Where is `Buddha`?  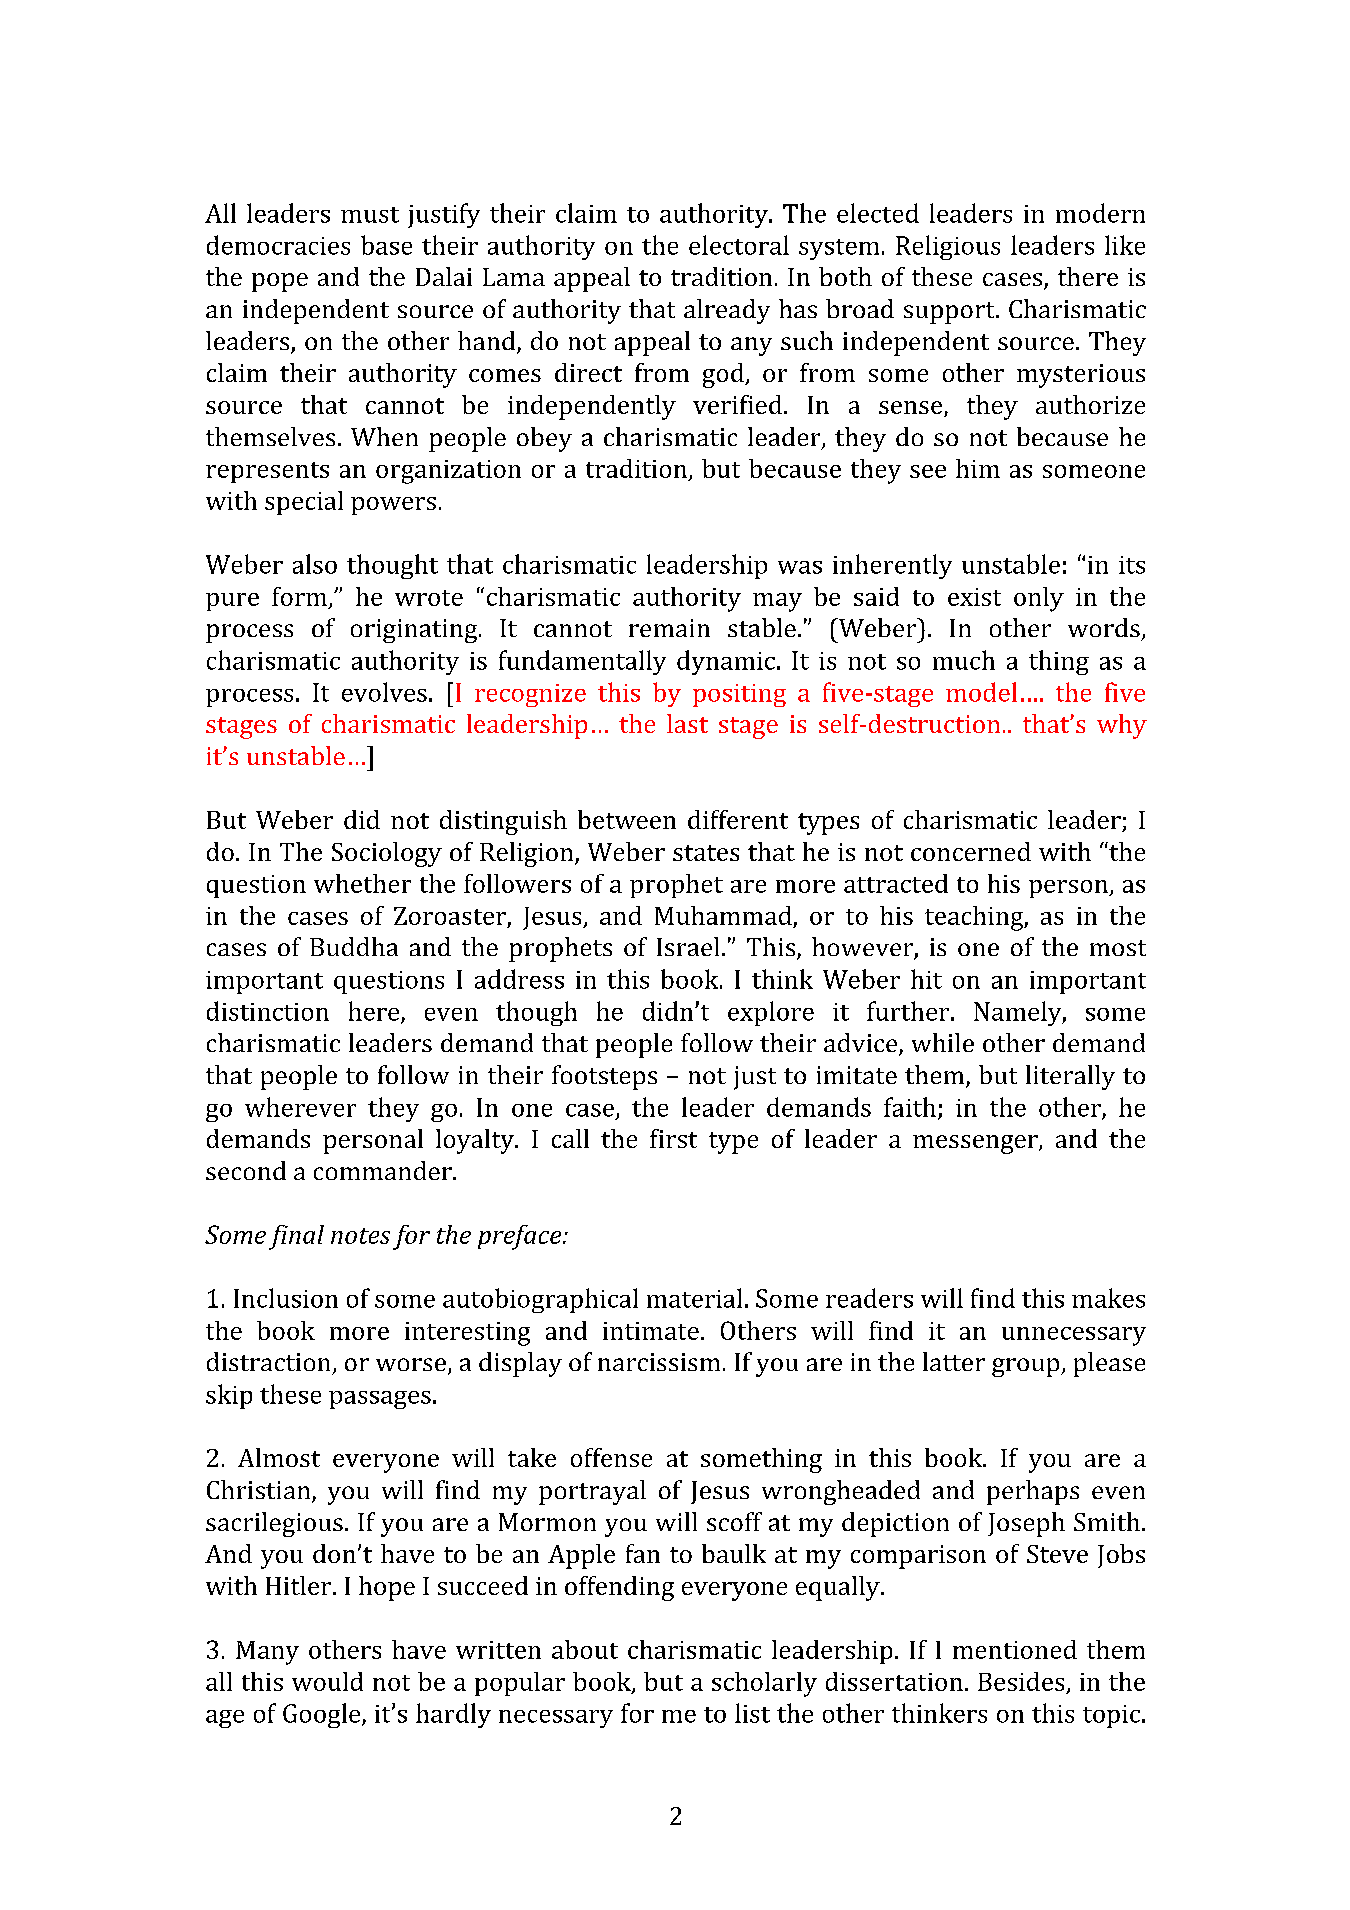
Buddha is located at coordinates (354, 946).
